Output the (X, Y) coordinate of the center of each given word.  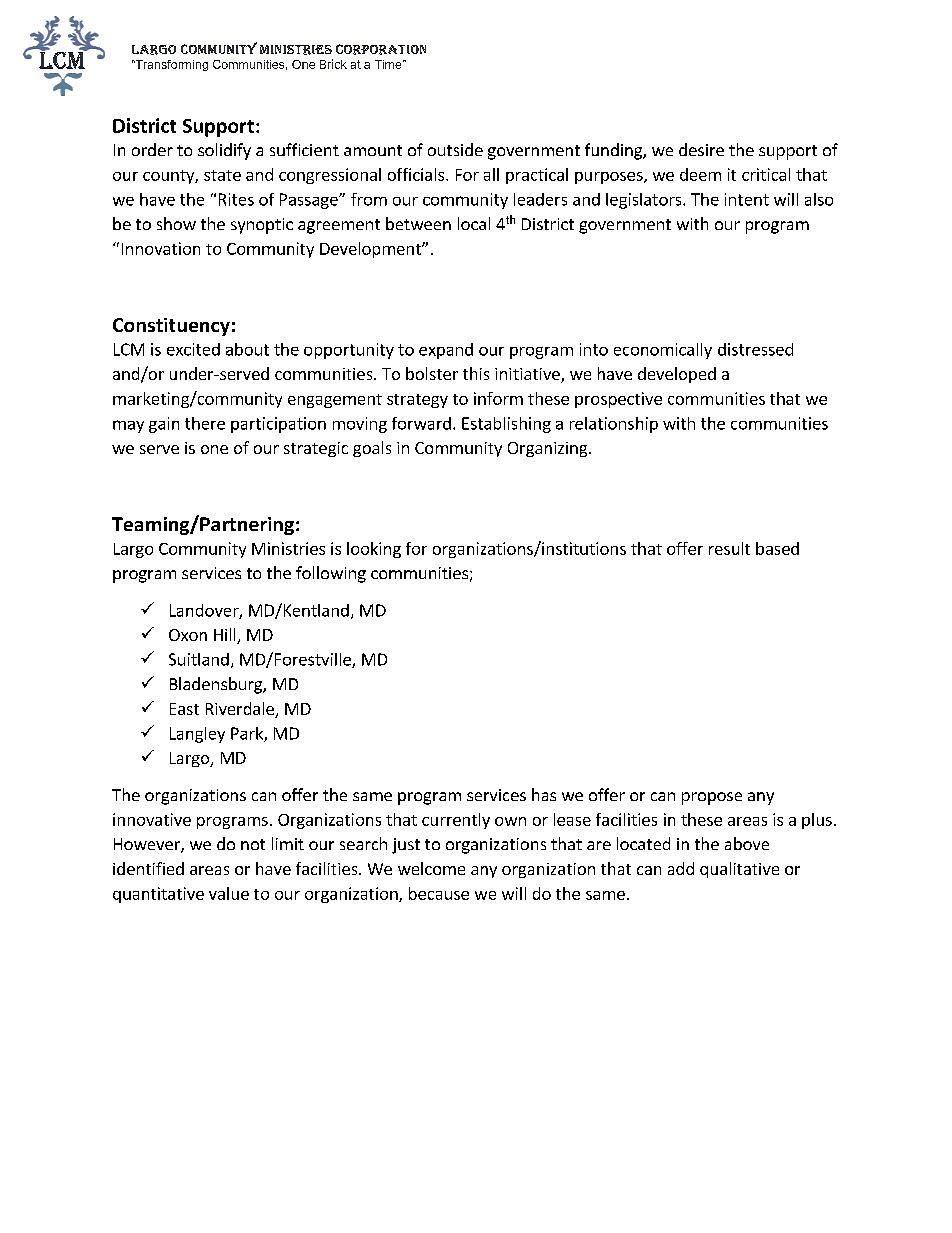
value (229, 893)
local (474, 223)
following (331, 574)
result (729, 548)
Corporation (381, 49)
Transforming (170, 65)
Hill (226, 636)
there (205, 423)
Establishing (506, 425)
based (777, 548)
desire (701, 149)
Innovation (161, 248)
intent (747, 199)
